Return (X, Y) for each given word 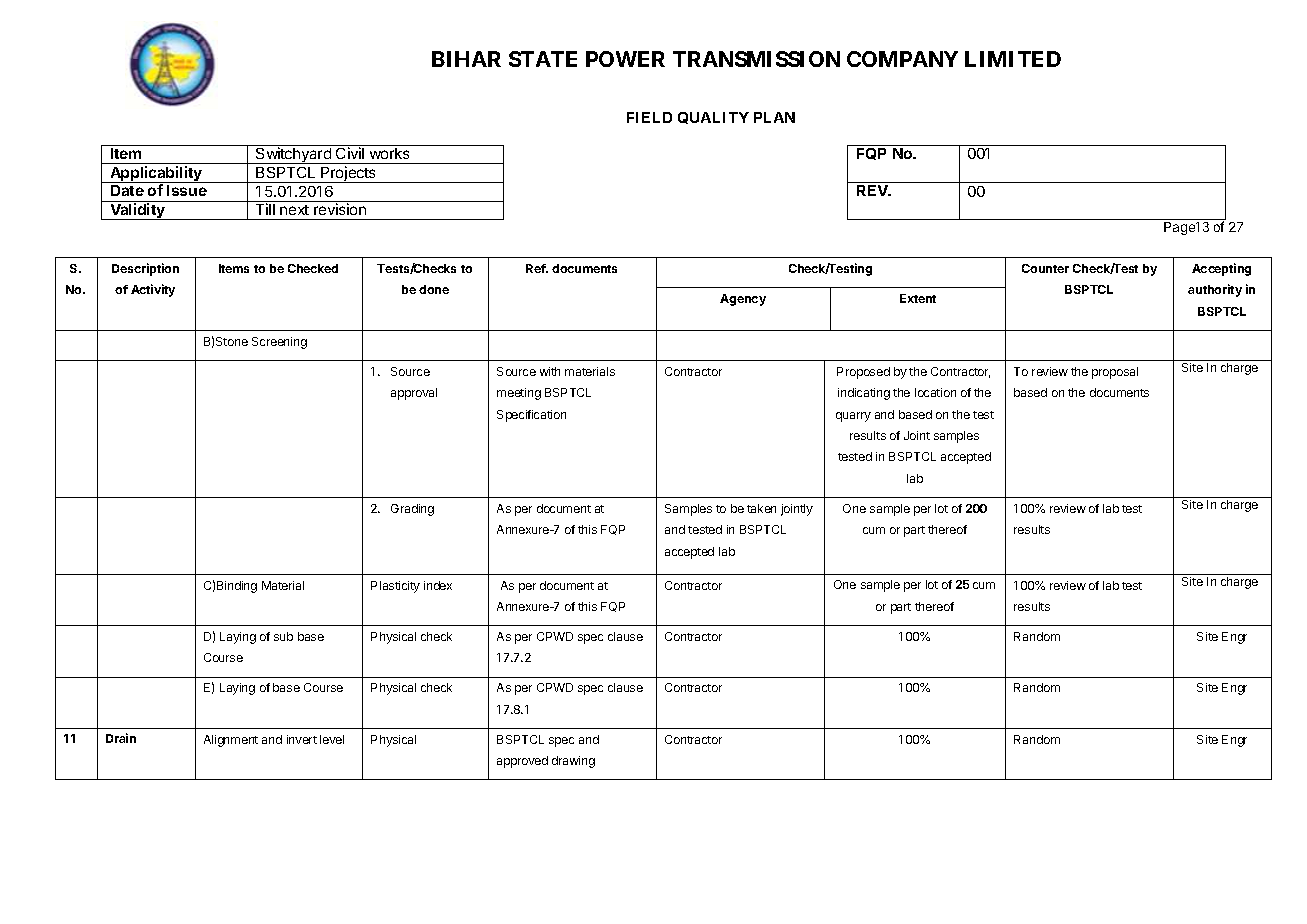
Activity (153, 290)
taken (761, 508)
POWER (625, 59)
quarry (853, 417)
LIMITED (1013, 59)
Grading (412, 510)
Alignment (231, 741)
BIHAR (466, 59)
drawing (573, 762)
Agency (743, 300)
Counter (1045, 268)
